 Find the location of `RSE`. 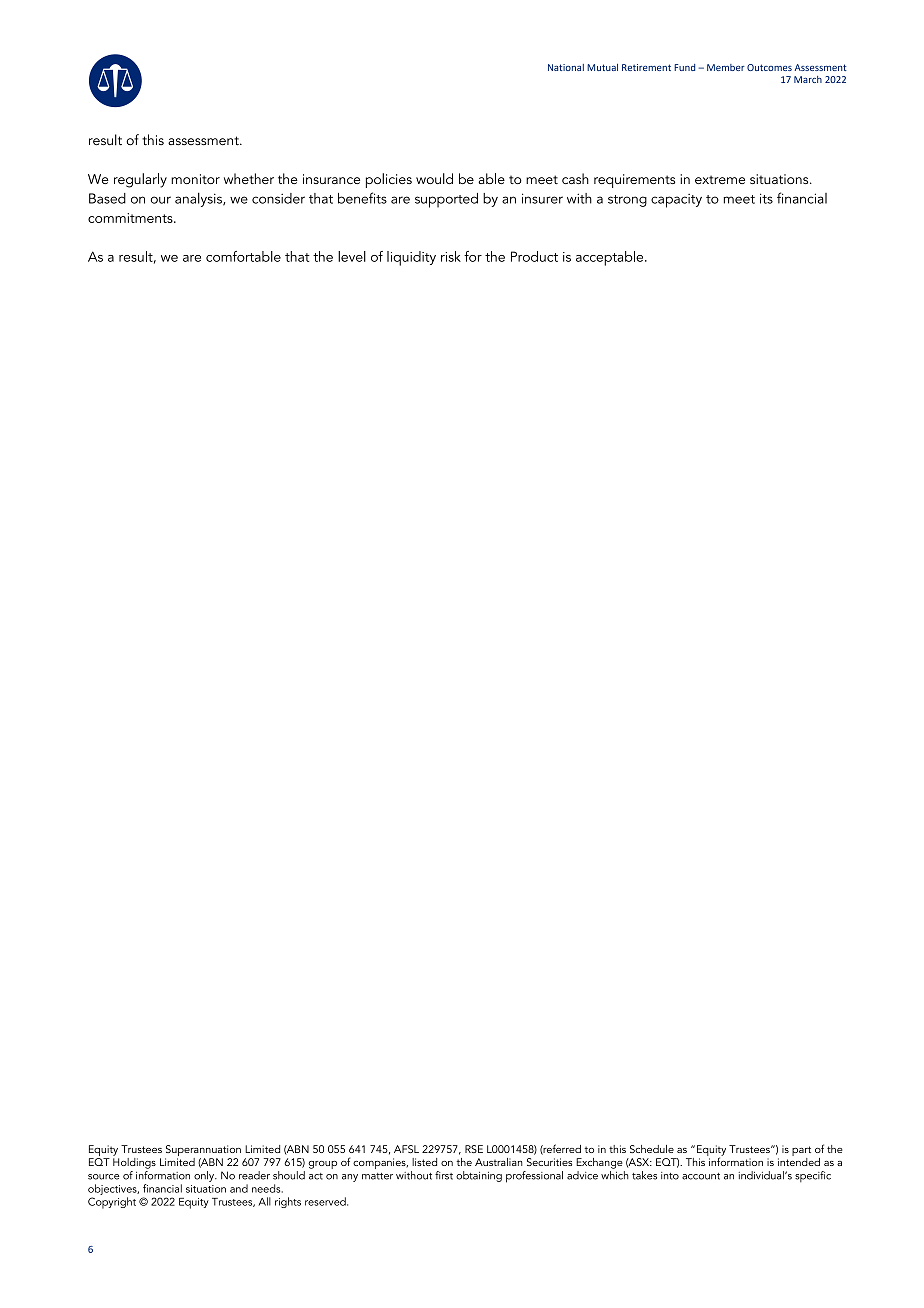

RSE is located at coordinates (474, 1149).
